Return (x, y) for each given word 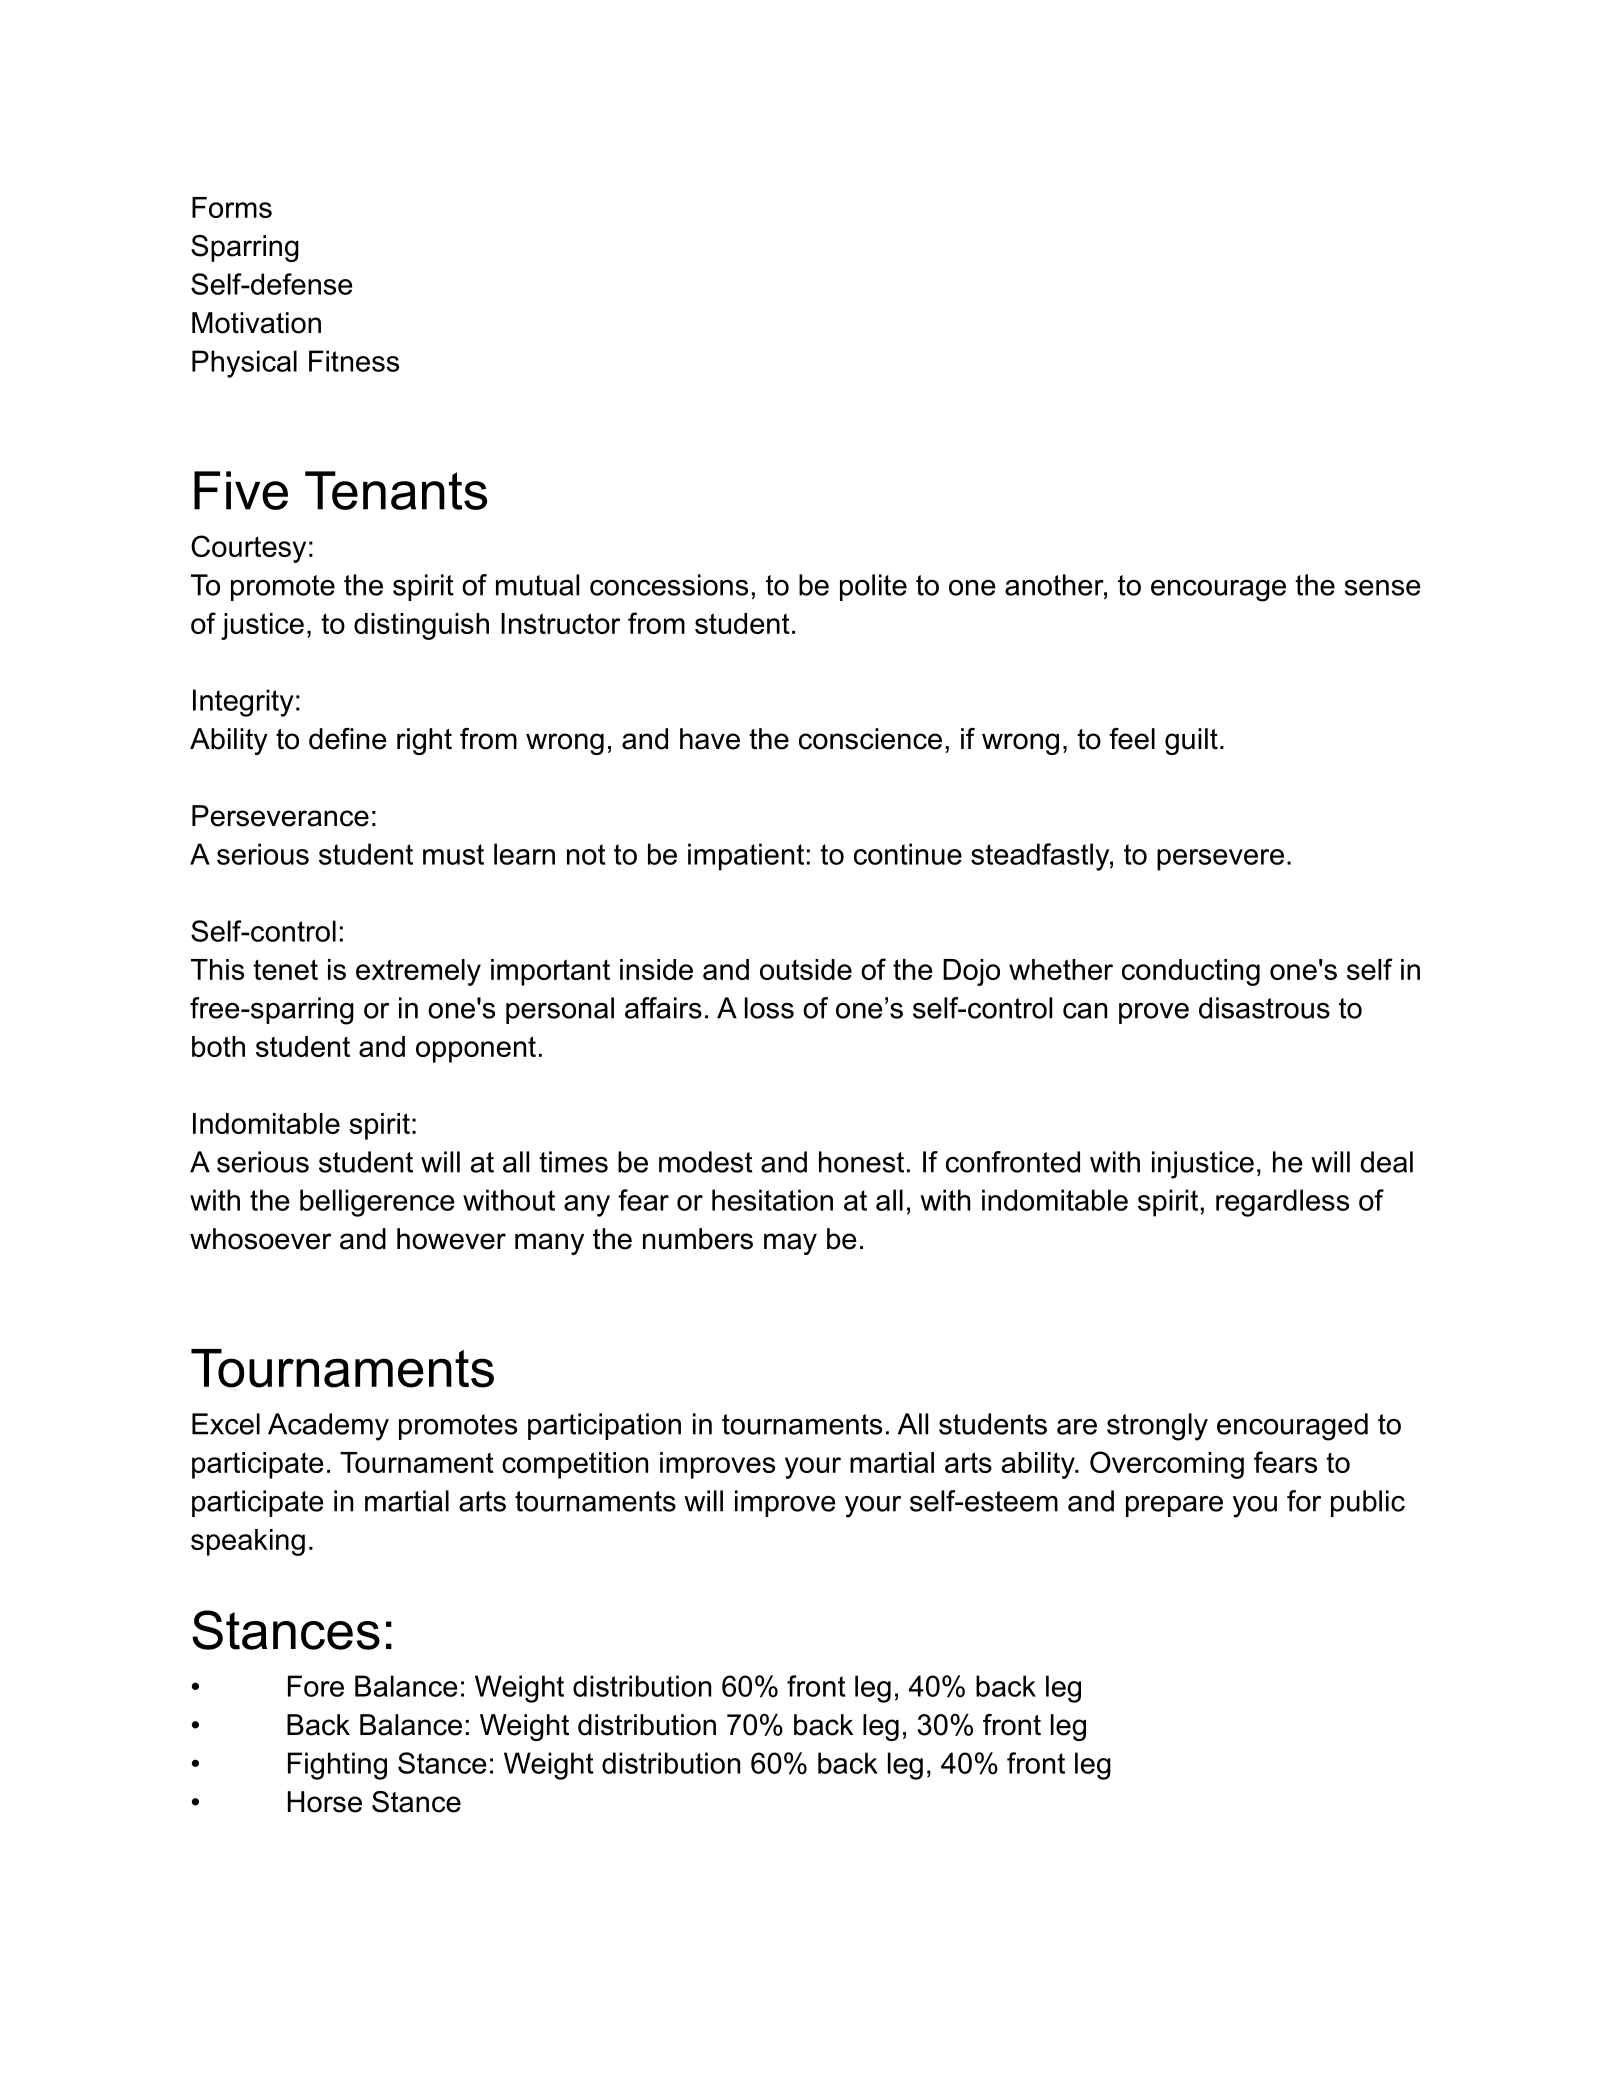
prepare (1174, 1506)
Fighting (337, 1766)
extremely (418, 972)
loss (769, 1008)
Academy (328, 1427)
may (790, 1244)
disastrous (1264, 1008)
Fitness (354, 361)
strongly (1157, 1427)
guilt (1191, 741)
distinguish (421, 626)
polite (873, 587)
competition (575, 1465)
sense (1383, 588)
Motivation (256, 323)
